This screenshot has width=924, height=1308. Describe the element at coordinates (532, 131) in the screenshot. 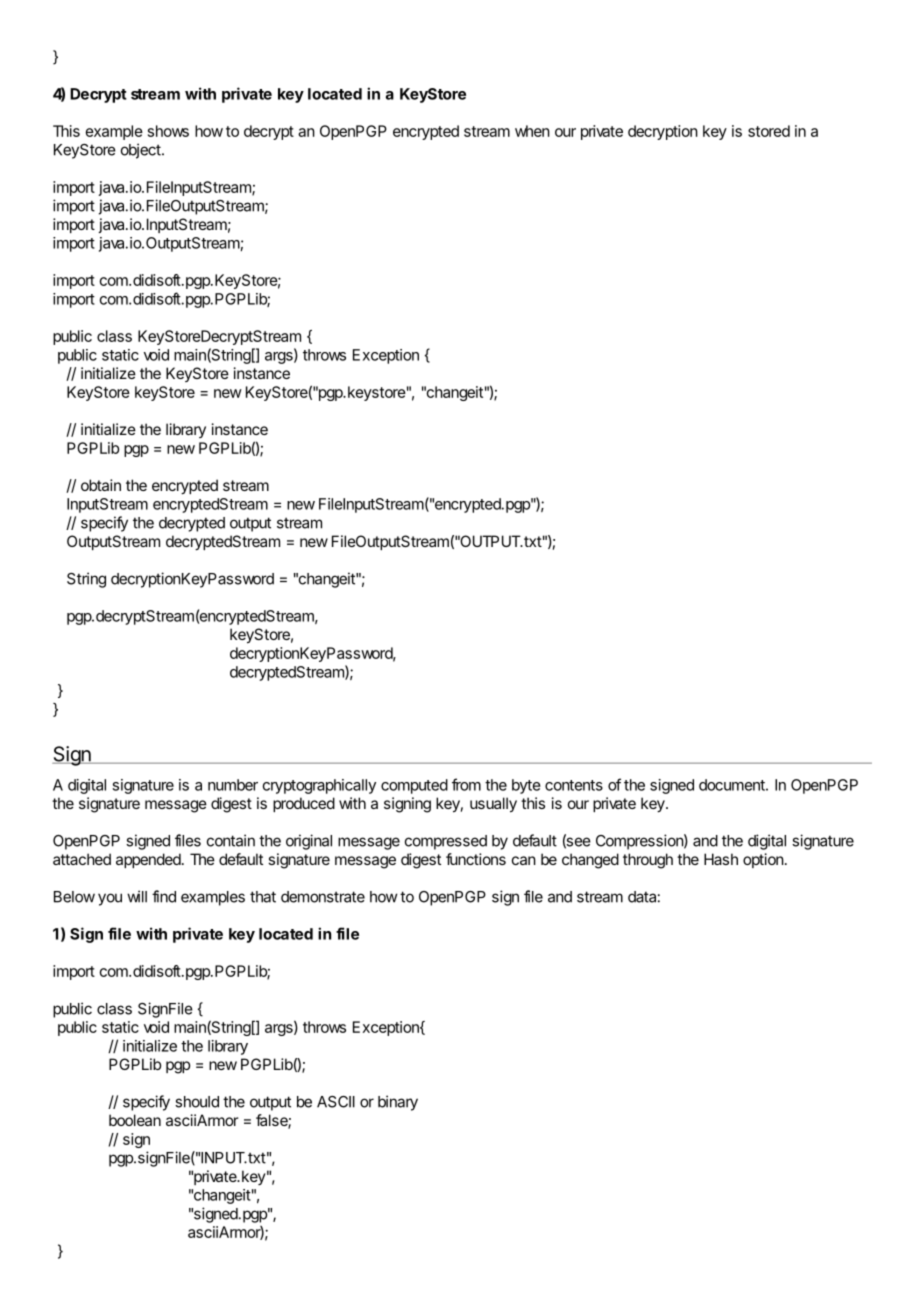

I see `when` at that location.
